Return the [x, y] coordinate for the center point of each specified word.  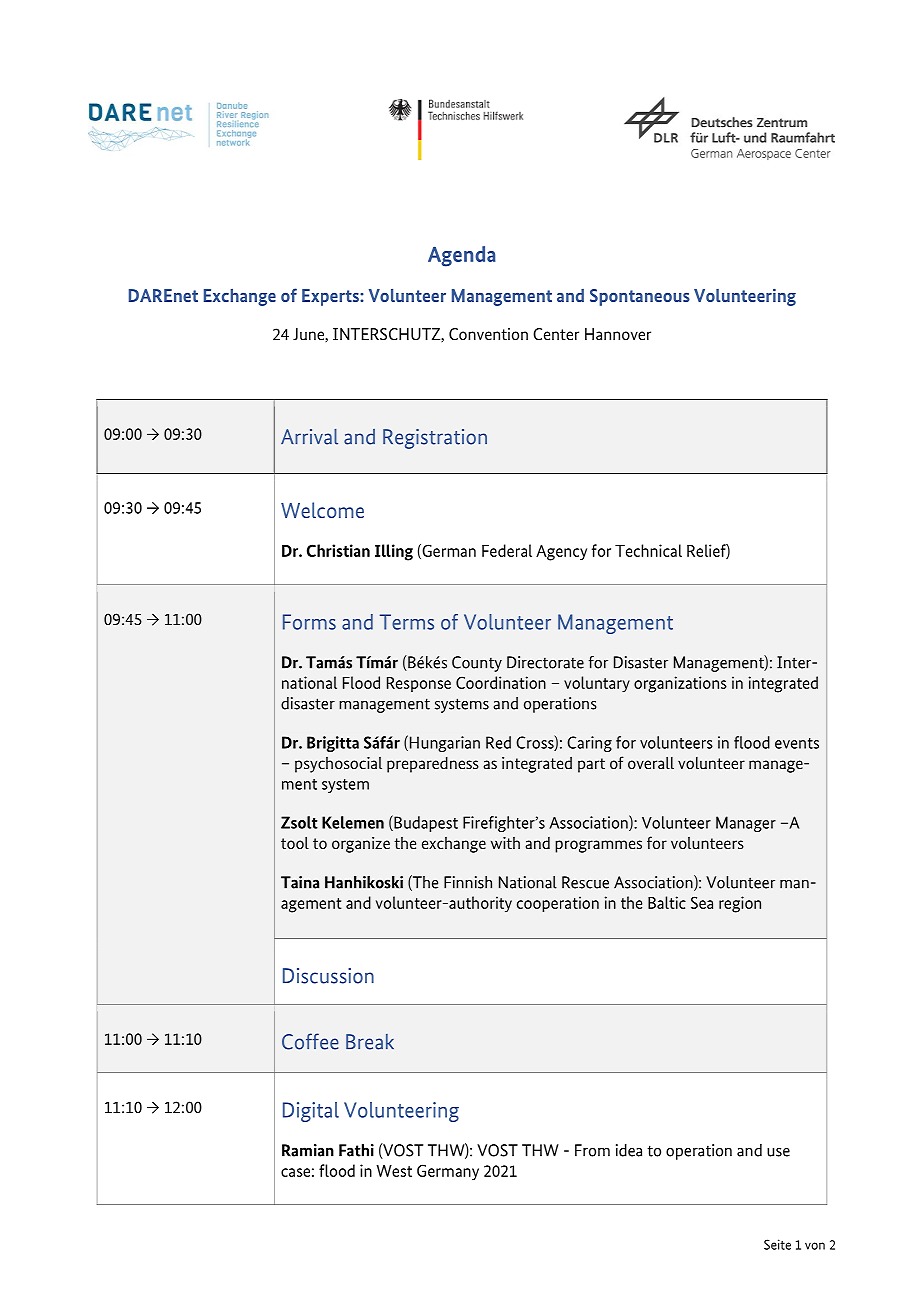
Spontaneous [640, 297]
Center [556, 334]
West [394, 1171]
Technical [648, 550]
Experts [331, 297]
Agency [561, 553]
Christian [338, 550]
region [740, 904]
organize [361, 845]
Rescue [585, 882]
